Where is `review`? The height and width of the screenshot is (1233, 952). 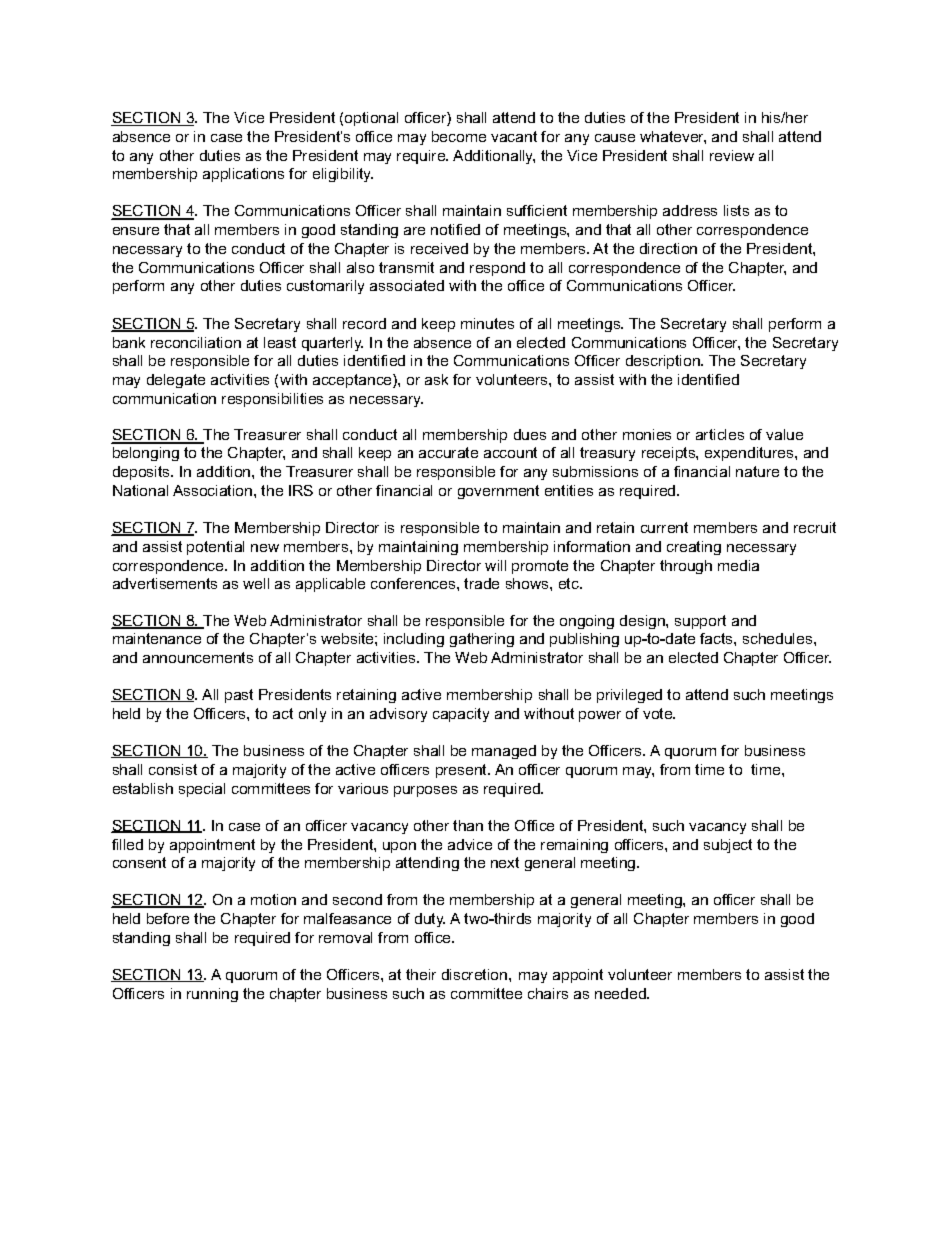
review is located at coordinates (732, 155).
